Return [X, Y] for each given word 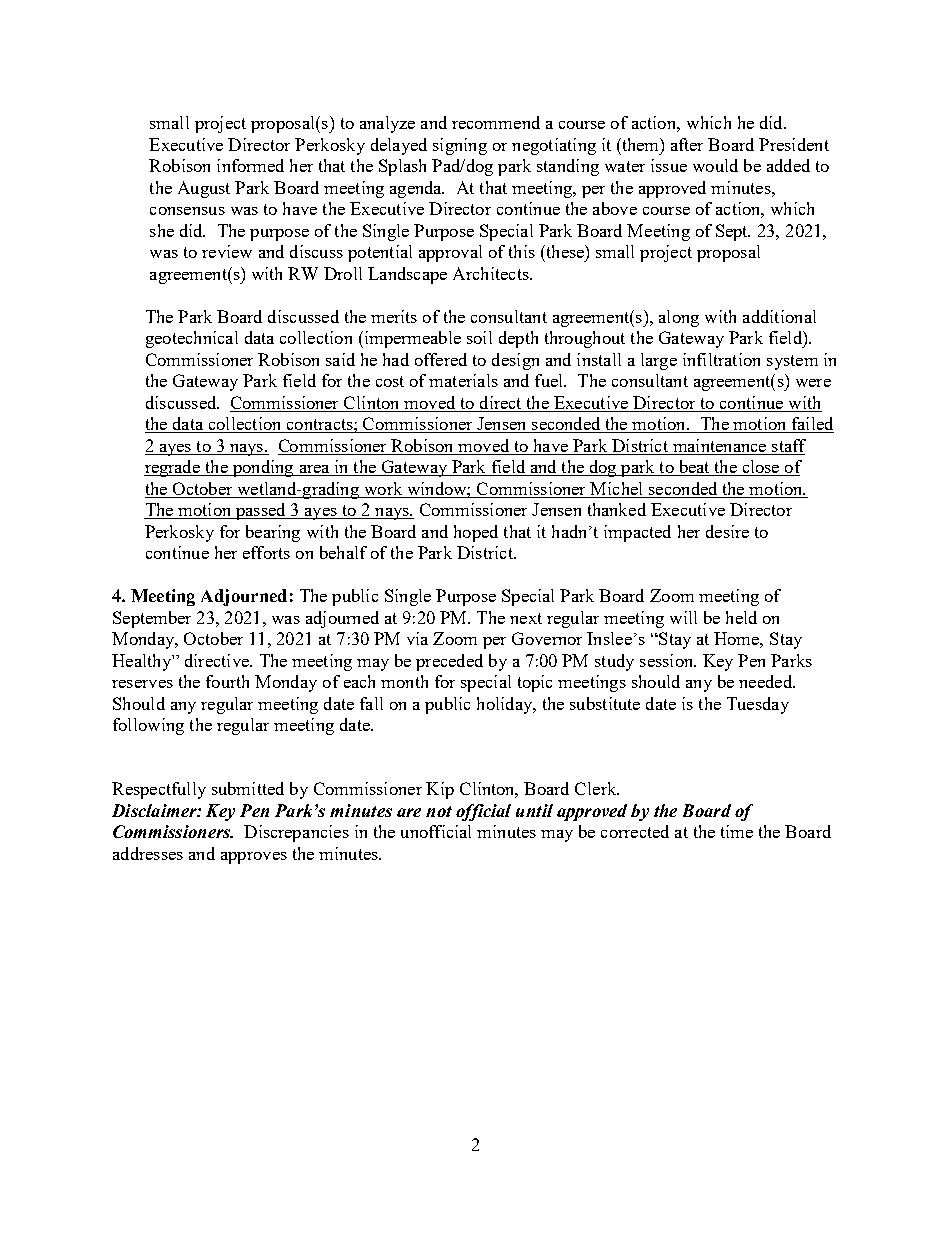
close [761, 468]
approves [254, 858]
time [737, 831]
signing [460, 146]
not [439, 811]
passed [260, 511]
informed [250, 165]
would [715, 165]
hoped [476, 533]
